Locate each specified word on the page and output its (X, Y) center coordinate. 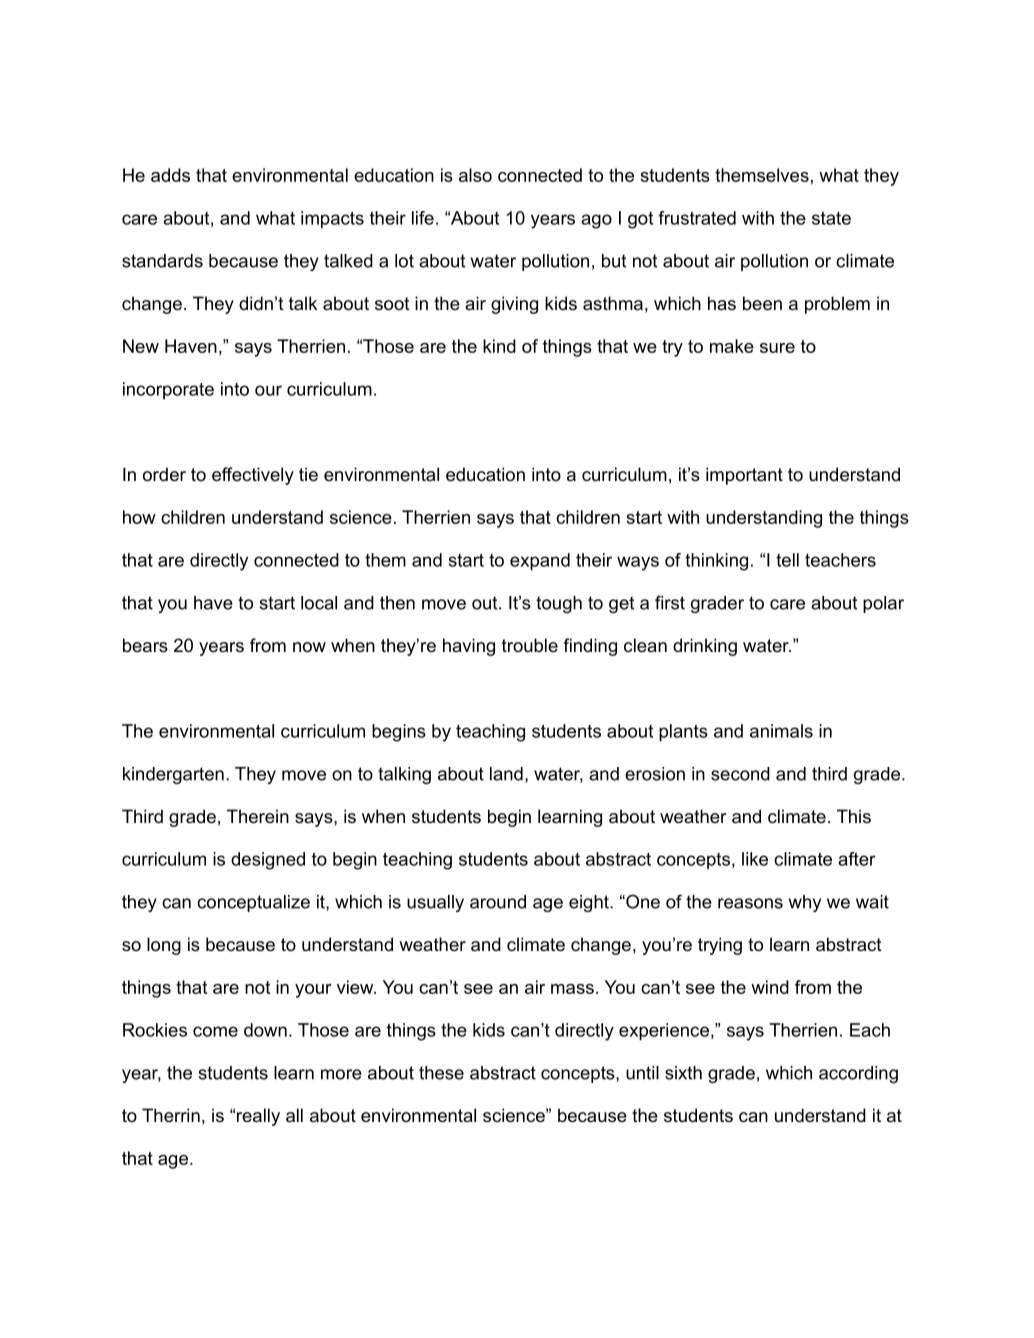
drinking (705, 647)
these (441, 1073)
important (744, 476)
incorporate (168, 390)
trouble (530, 645)
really (258, 1117)
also (475, 175)
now (309, 647)
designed (268, 861)
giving (514, 305)
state (831, 218)
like (755, 859)
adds (170, 175)
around (498, 902)
